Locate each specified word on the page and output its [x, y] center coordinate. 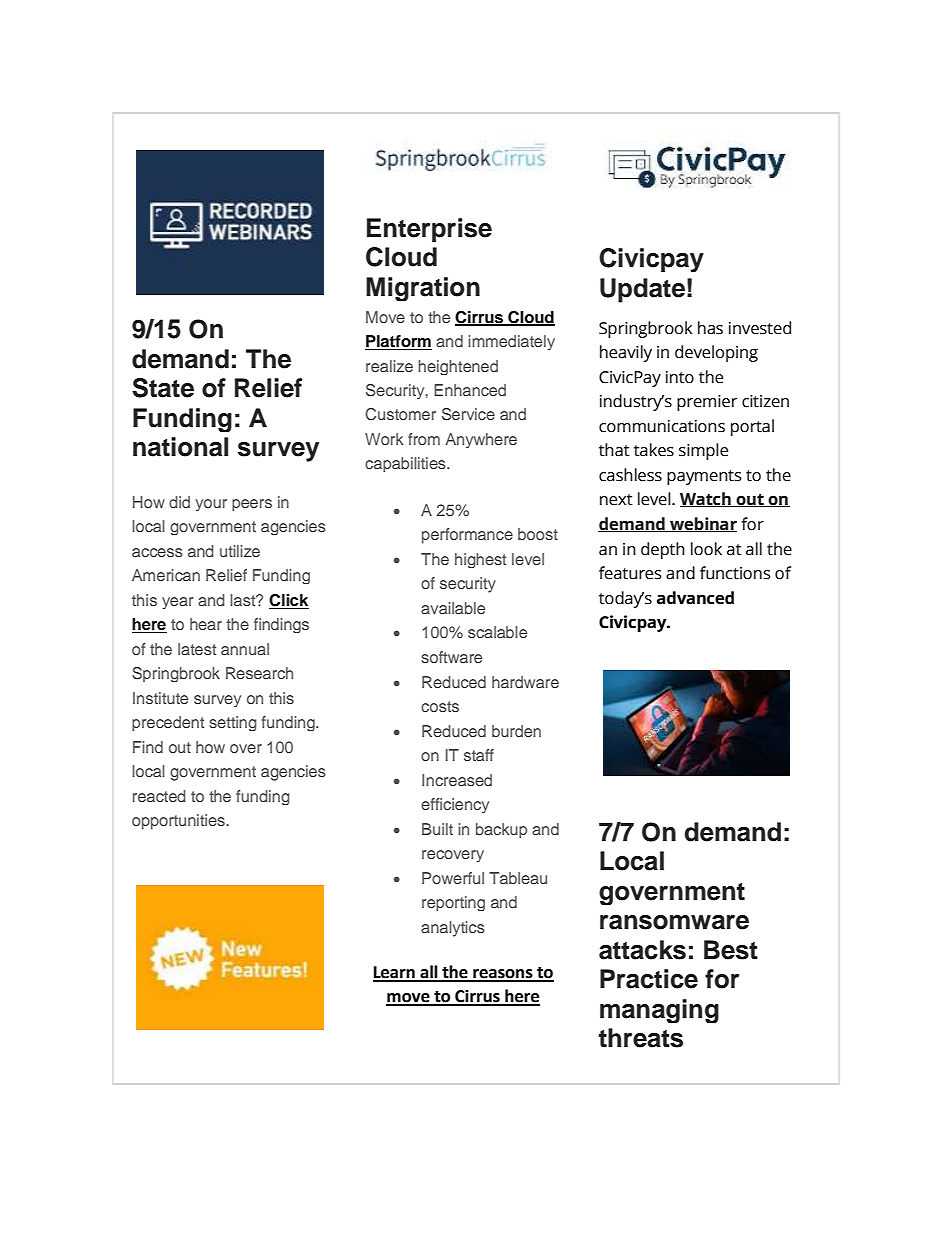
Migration [423, 289]
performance [467, 536]
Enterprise [429, 230]
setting [233, 723]
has [710, 328]
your [211, 505]
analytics [453, 929]
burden [516, 731]
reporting [453, 903]
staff [479, 755]
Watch [706, 499]
